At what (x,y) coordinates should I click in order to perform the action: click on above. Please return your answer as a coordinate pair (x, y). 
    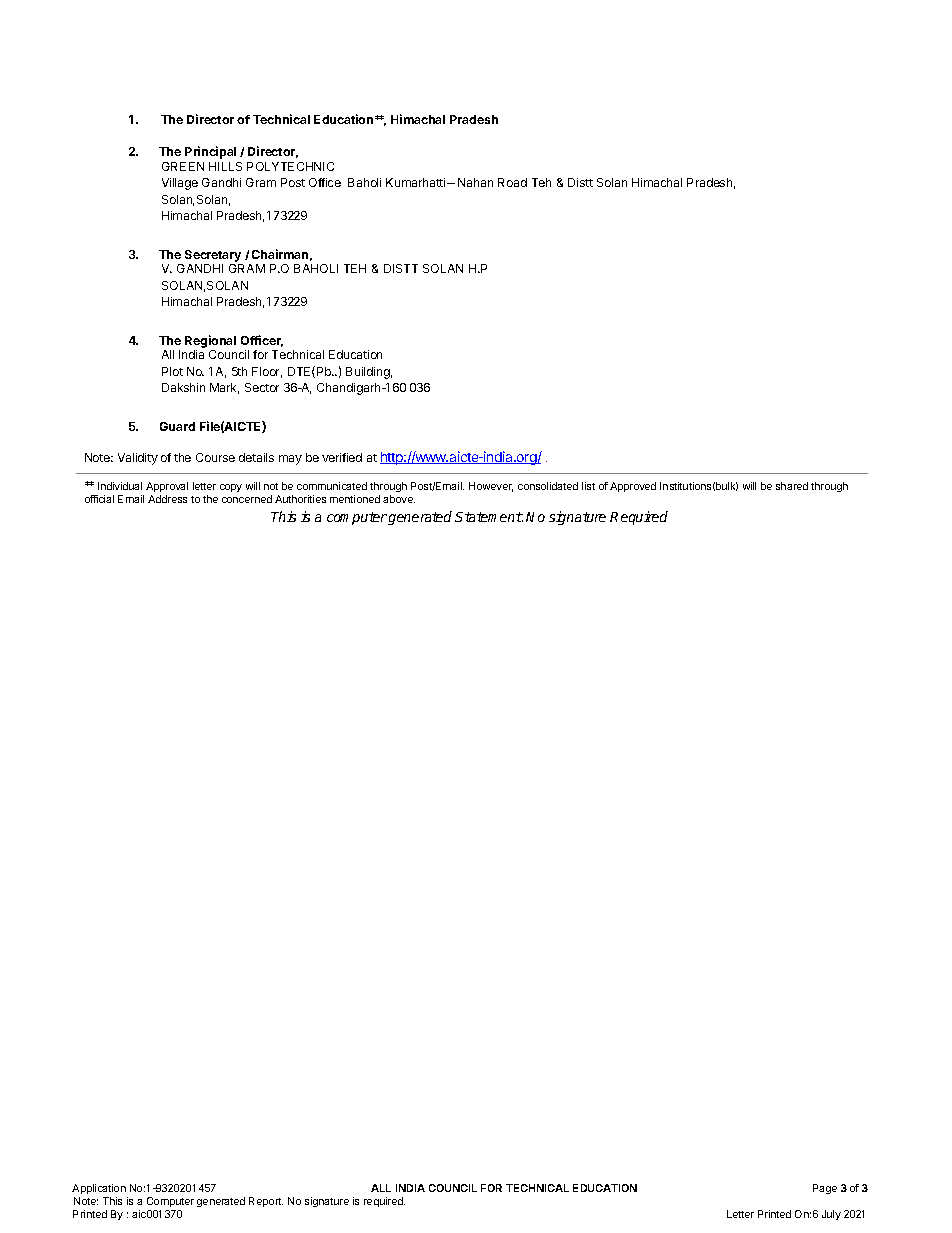
    Looking at the image, I should click on (399, 499).
